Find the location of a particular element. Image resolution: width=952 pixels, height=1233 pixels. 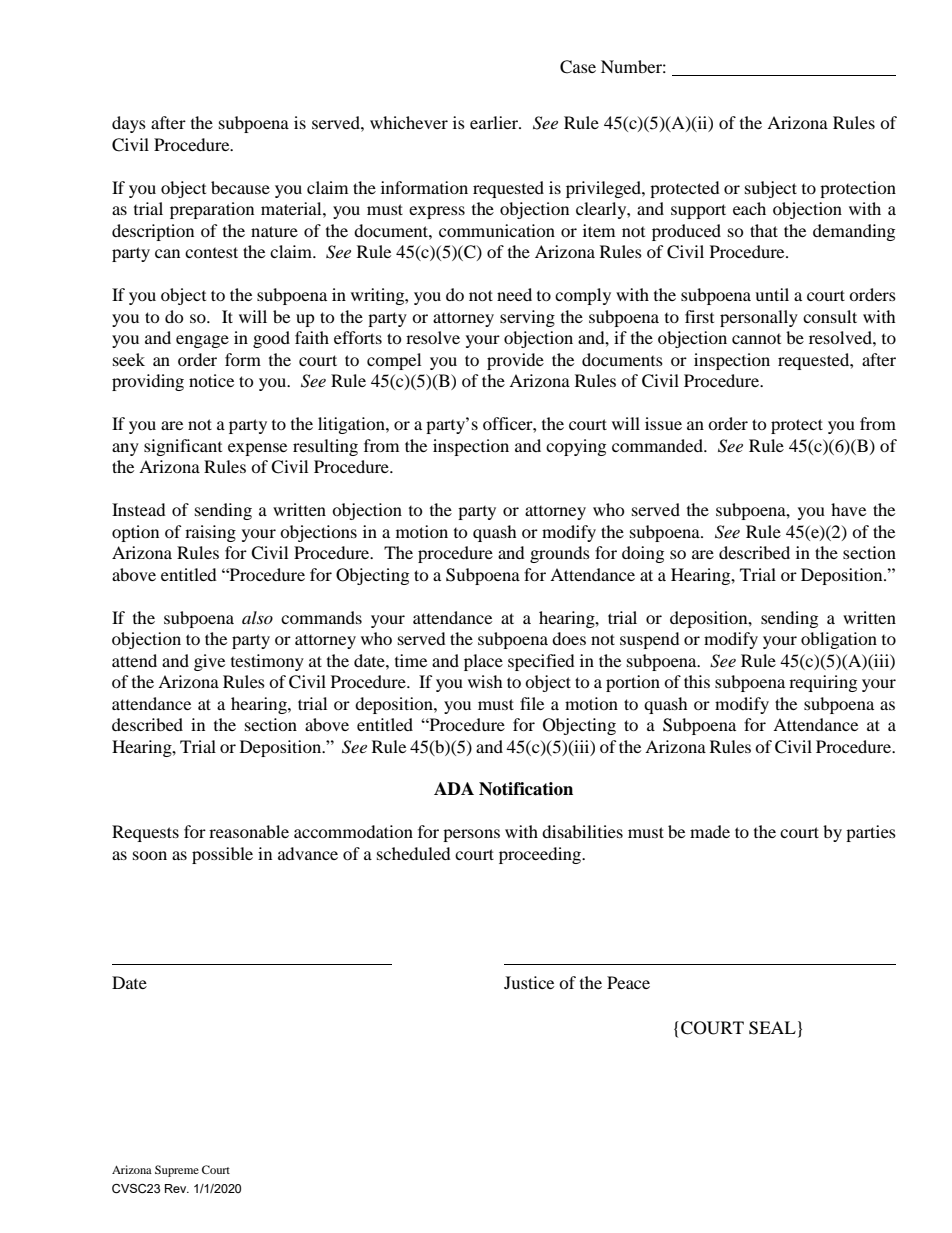

Supreme is located at coordinates (177, 1171).
